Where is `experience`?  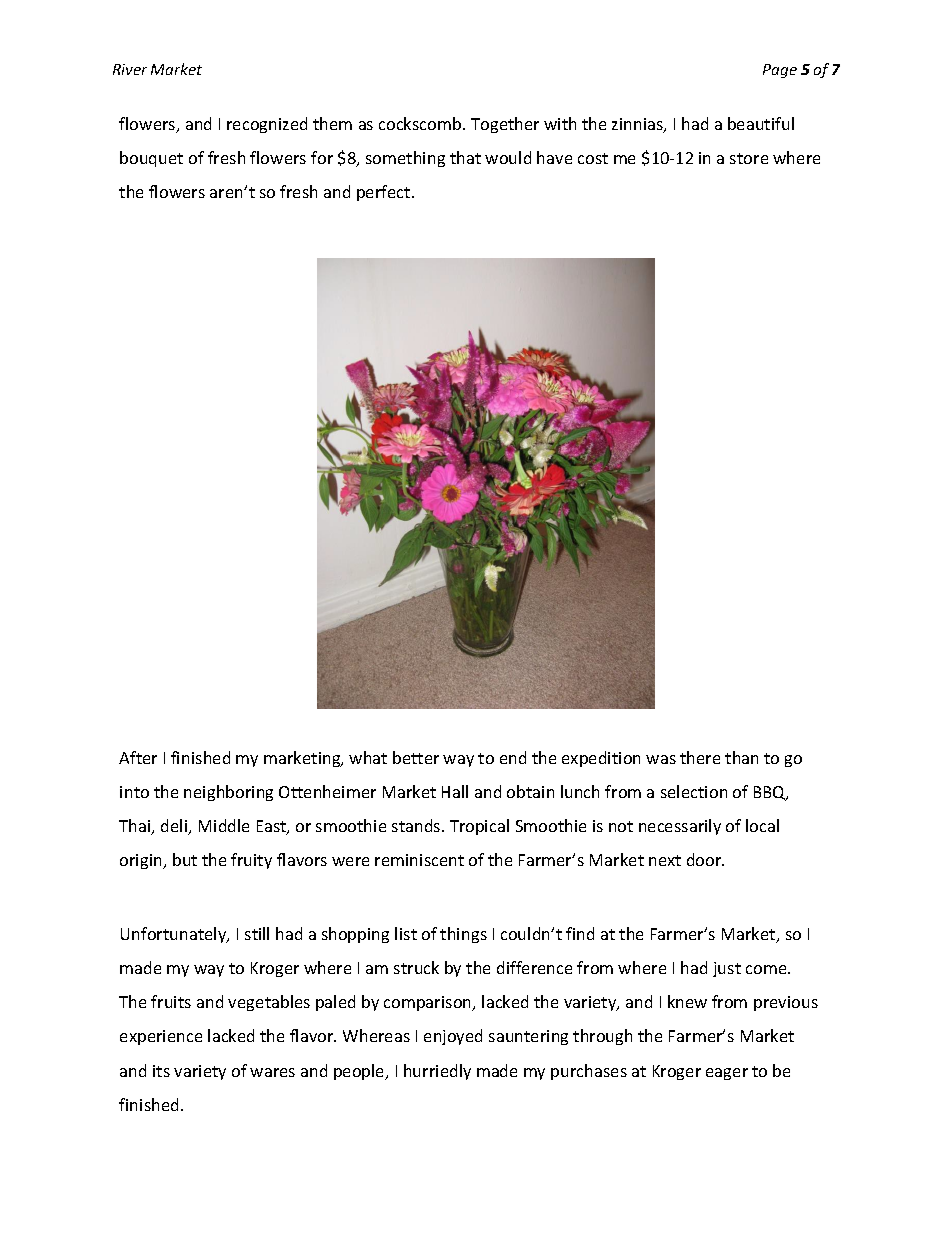 experience is located at coordinates (161, 1037).
